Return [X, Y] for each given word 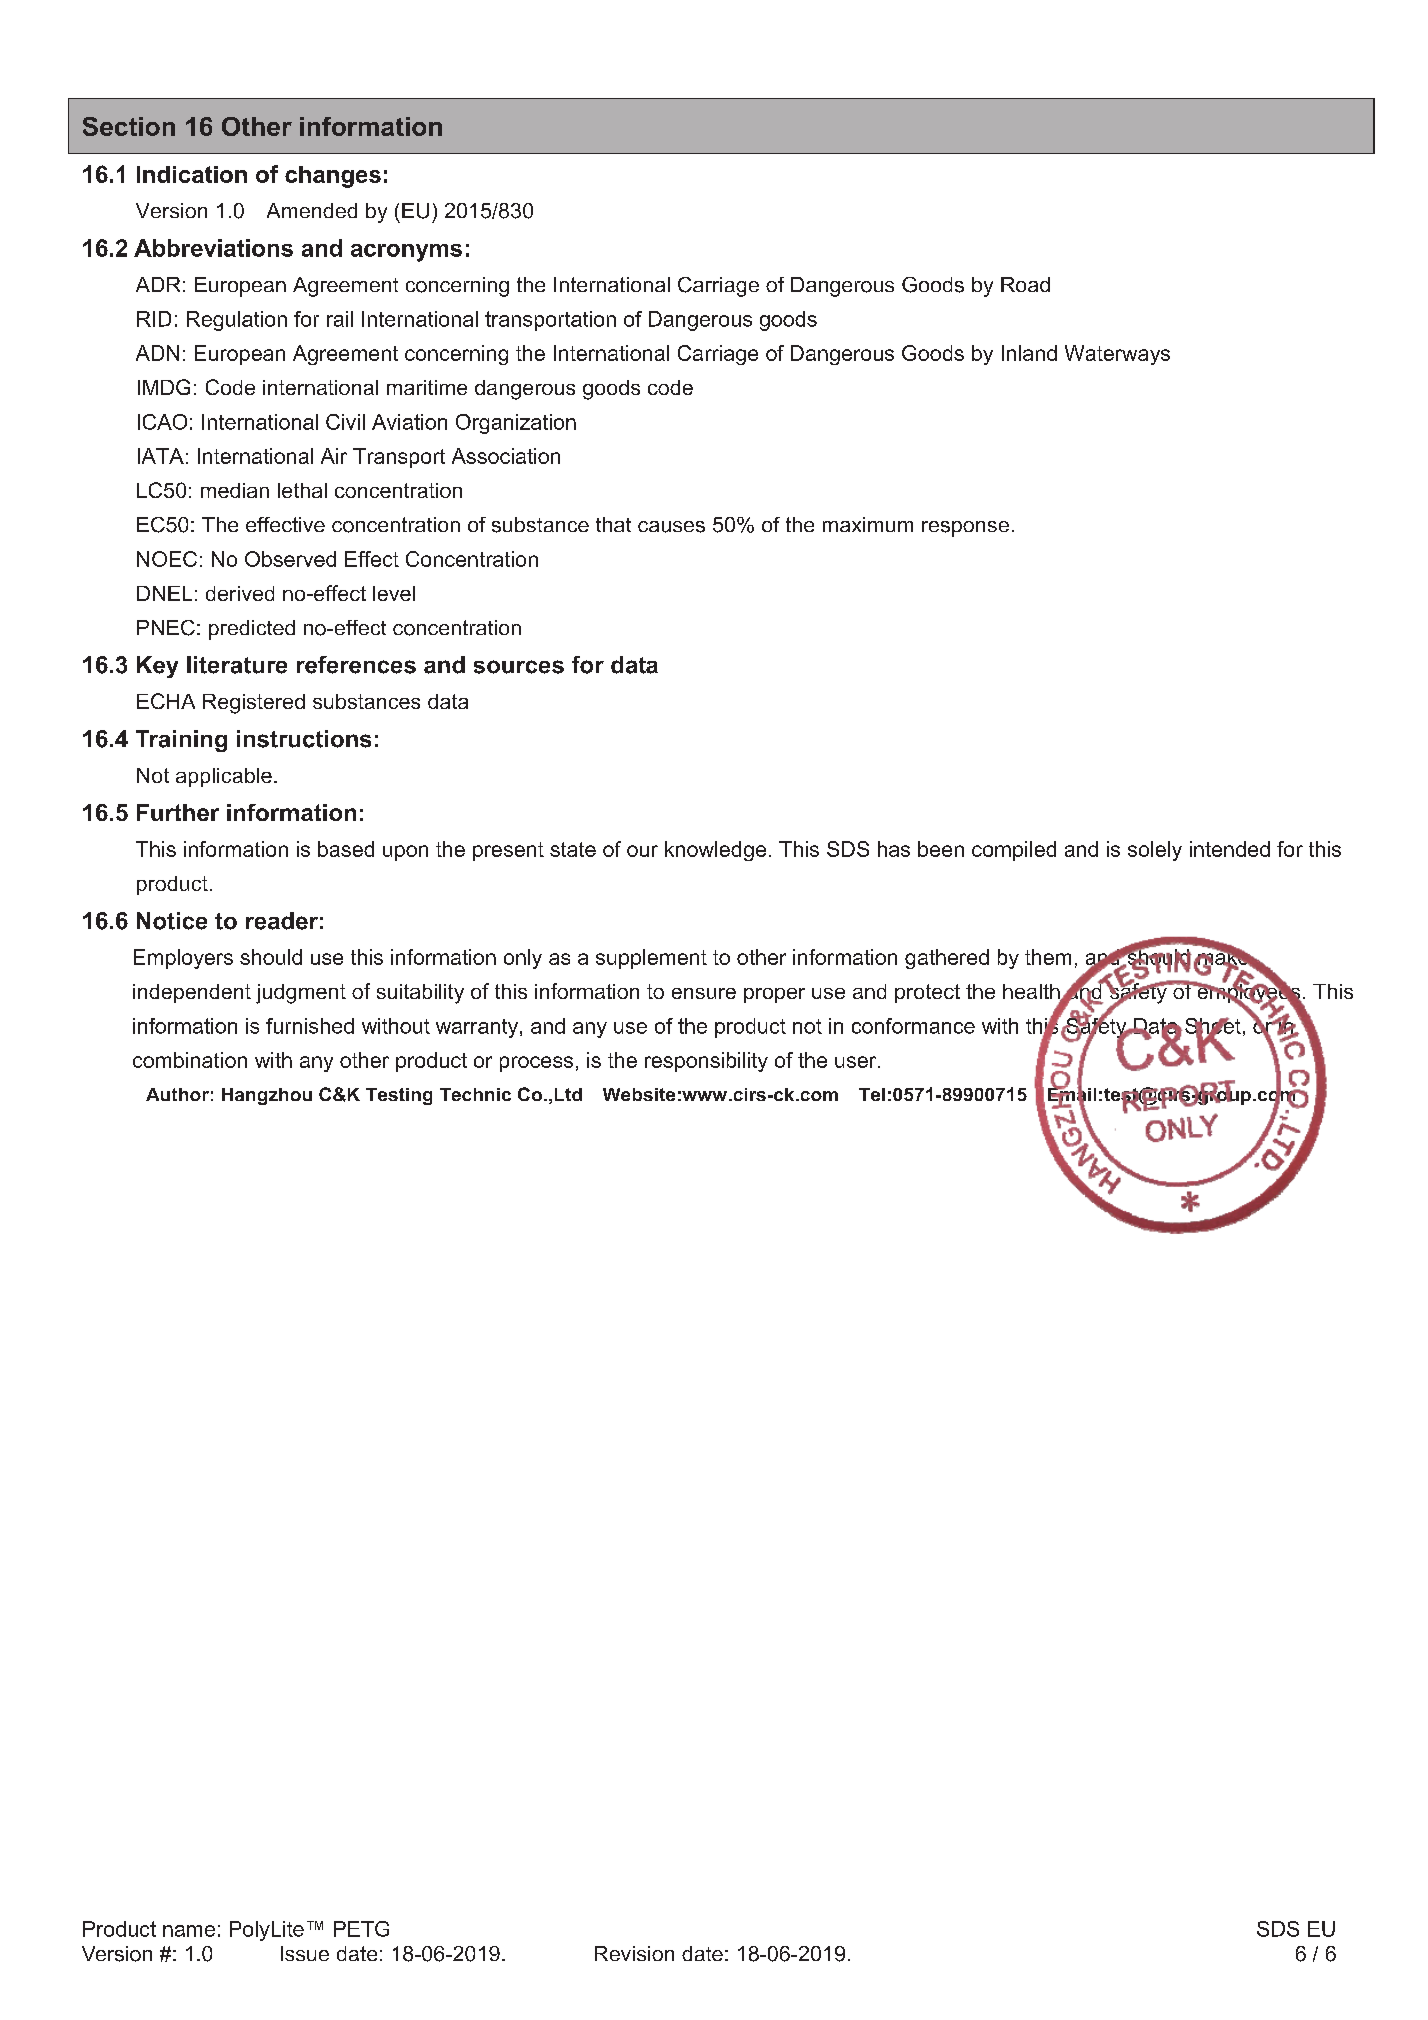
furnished [310, 1026]
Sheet [1213, 1026]
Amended [312, 210]
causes [671, 527]
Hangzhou [267, 1096]
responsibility [706, 1062]
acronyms [406, 253]
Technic [475, 1094]
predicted [252, 630]
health [1032, 993]
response [965, 529]
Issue [305, 1953]
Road [1025, 284]
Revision [634, 1953]
